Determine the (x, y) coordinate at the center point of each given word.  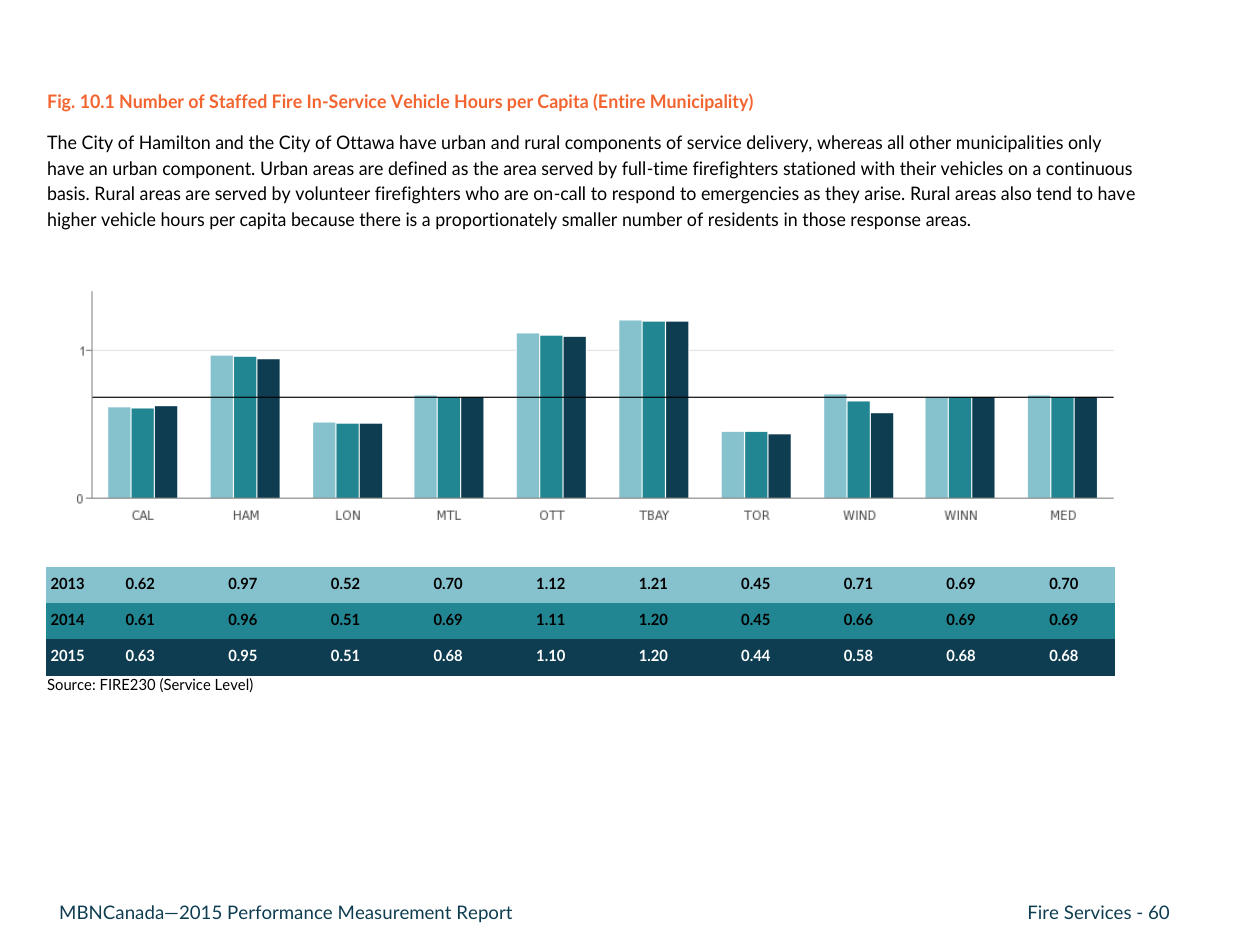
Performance (280, 912)
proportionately (496, 221)
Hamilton (175, 142)
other (930, 142)
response (886, 223)
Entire (622, 101)
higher (72, 221)
